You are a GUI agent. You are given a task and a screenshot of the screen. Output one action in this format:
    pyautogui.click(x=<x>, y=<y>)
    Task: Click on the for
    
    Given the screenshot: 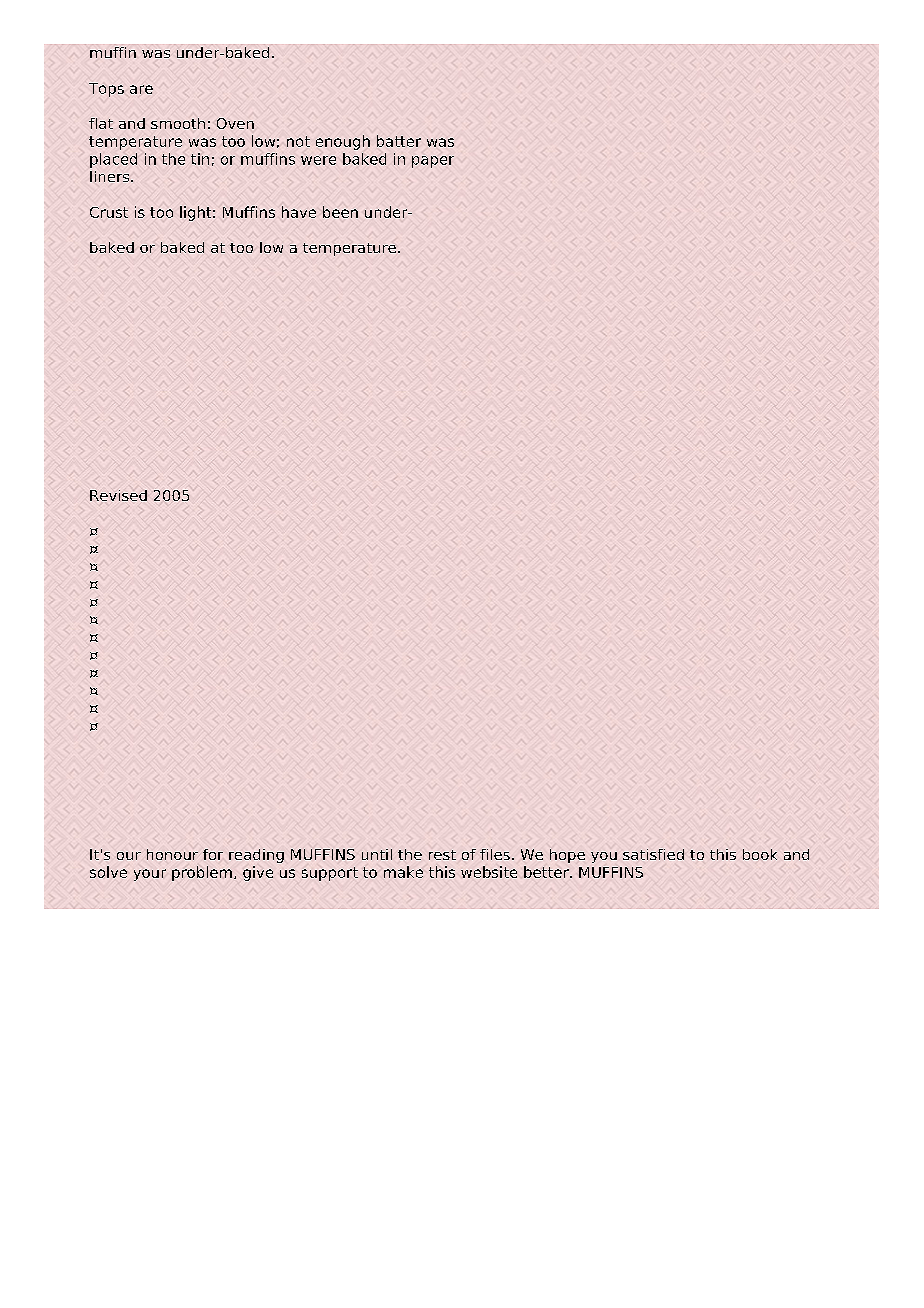 What is the action you would take?
    pyautogui.click(x=213, y=854)
